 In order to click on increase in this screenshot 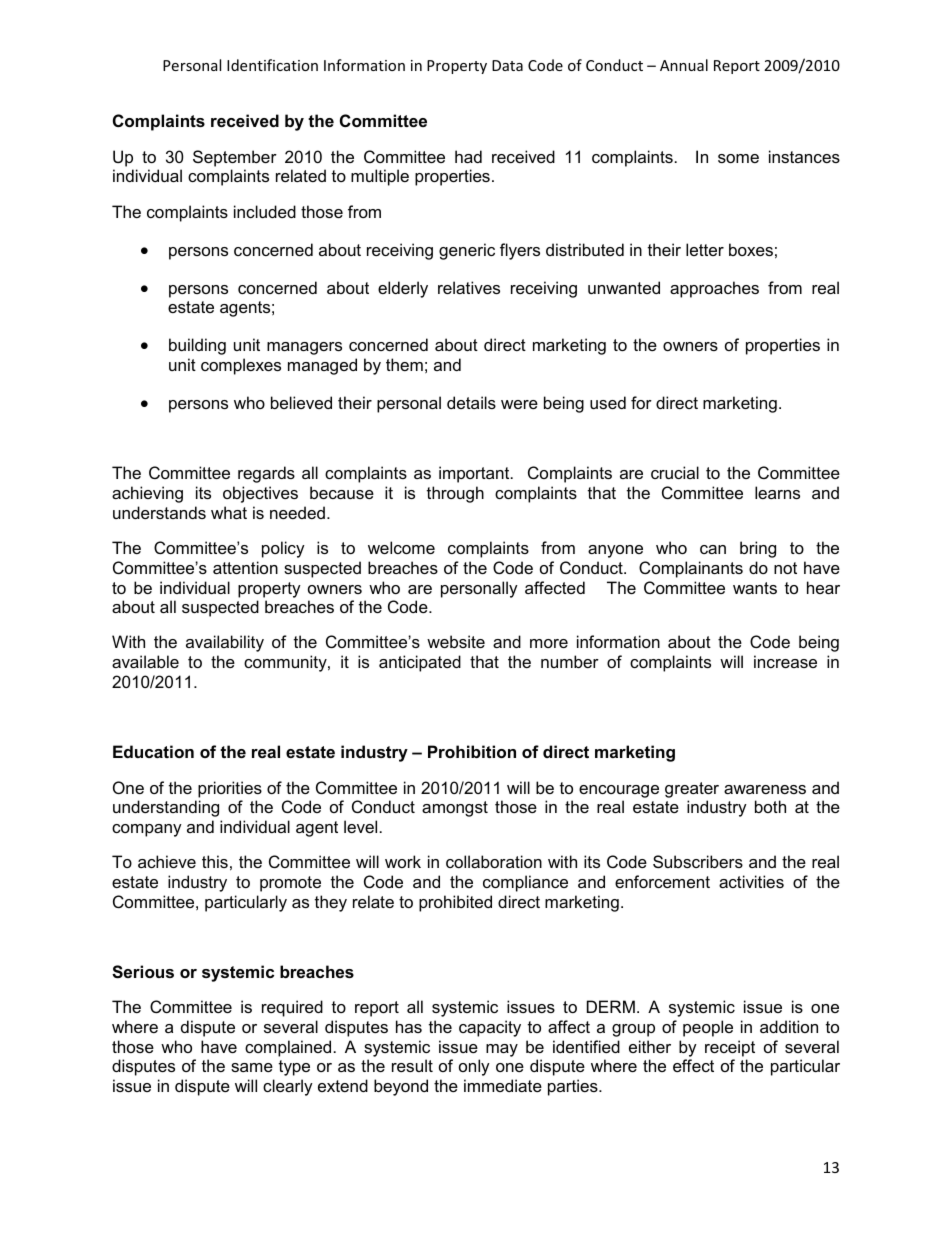, I will do `click(785, 661)`.
